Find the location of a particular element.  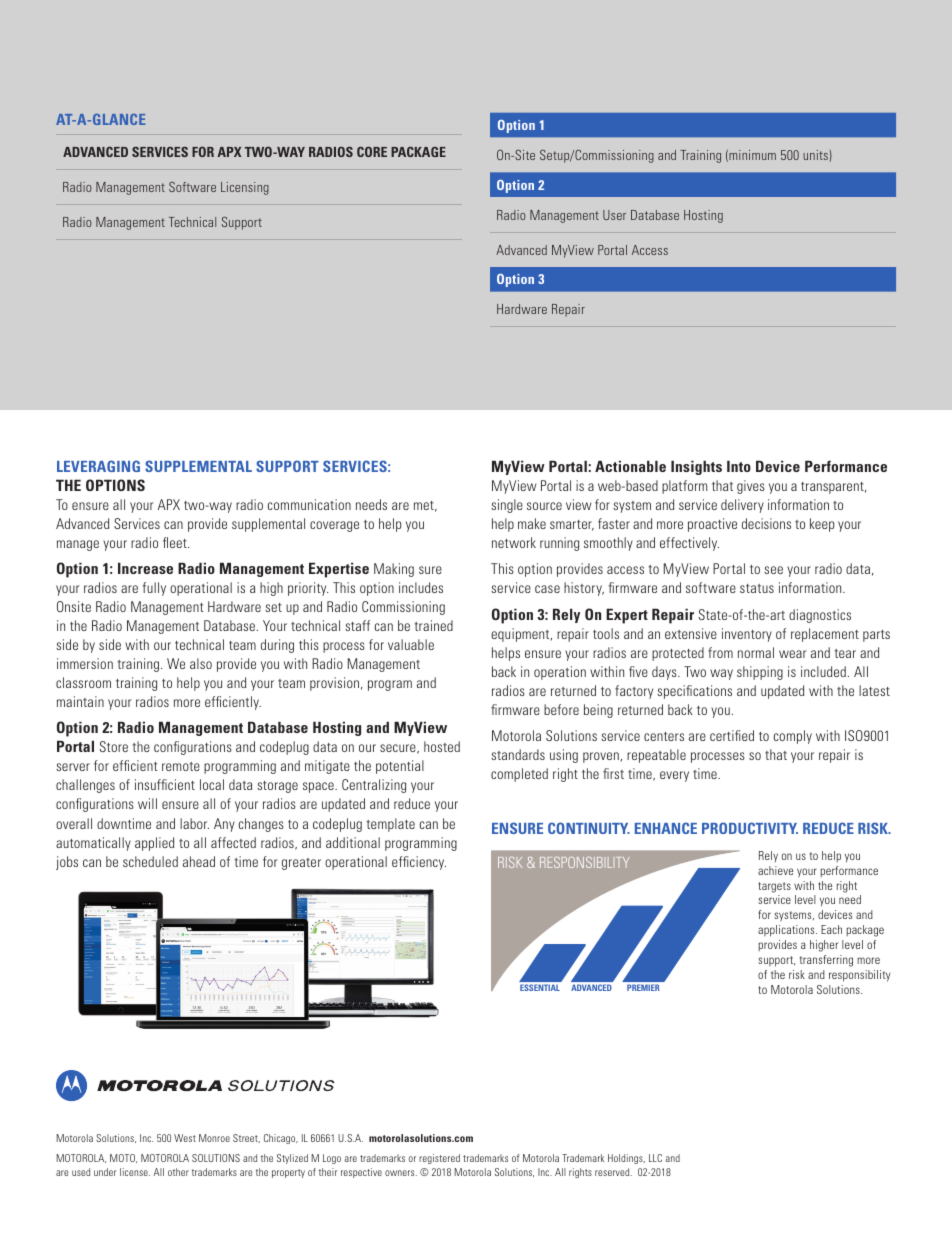

registered is located at coordinates (439, 1159).
